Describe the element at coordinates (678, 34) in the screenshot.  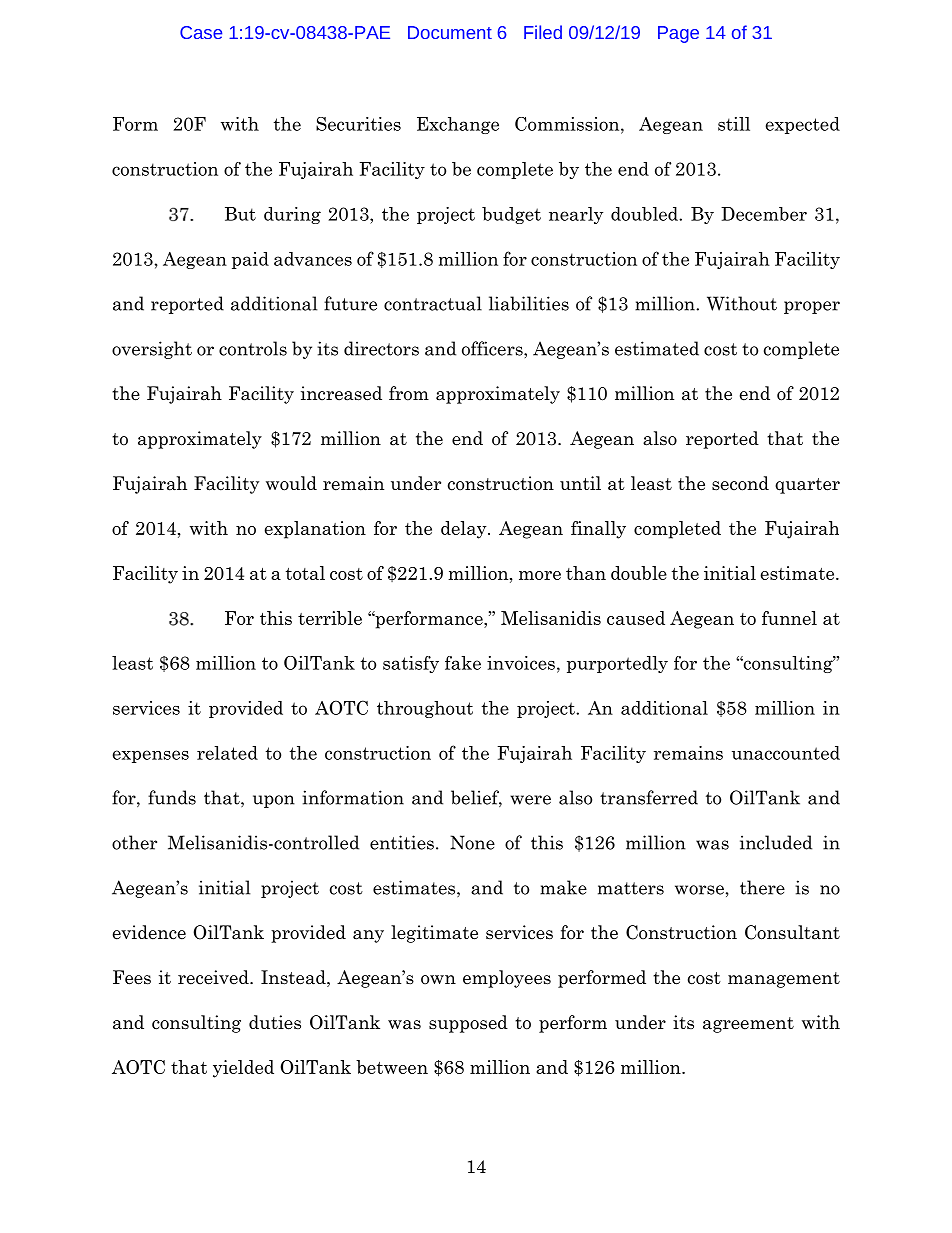
I see `Page` at that location.
